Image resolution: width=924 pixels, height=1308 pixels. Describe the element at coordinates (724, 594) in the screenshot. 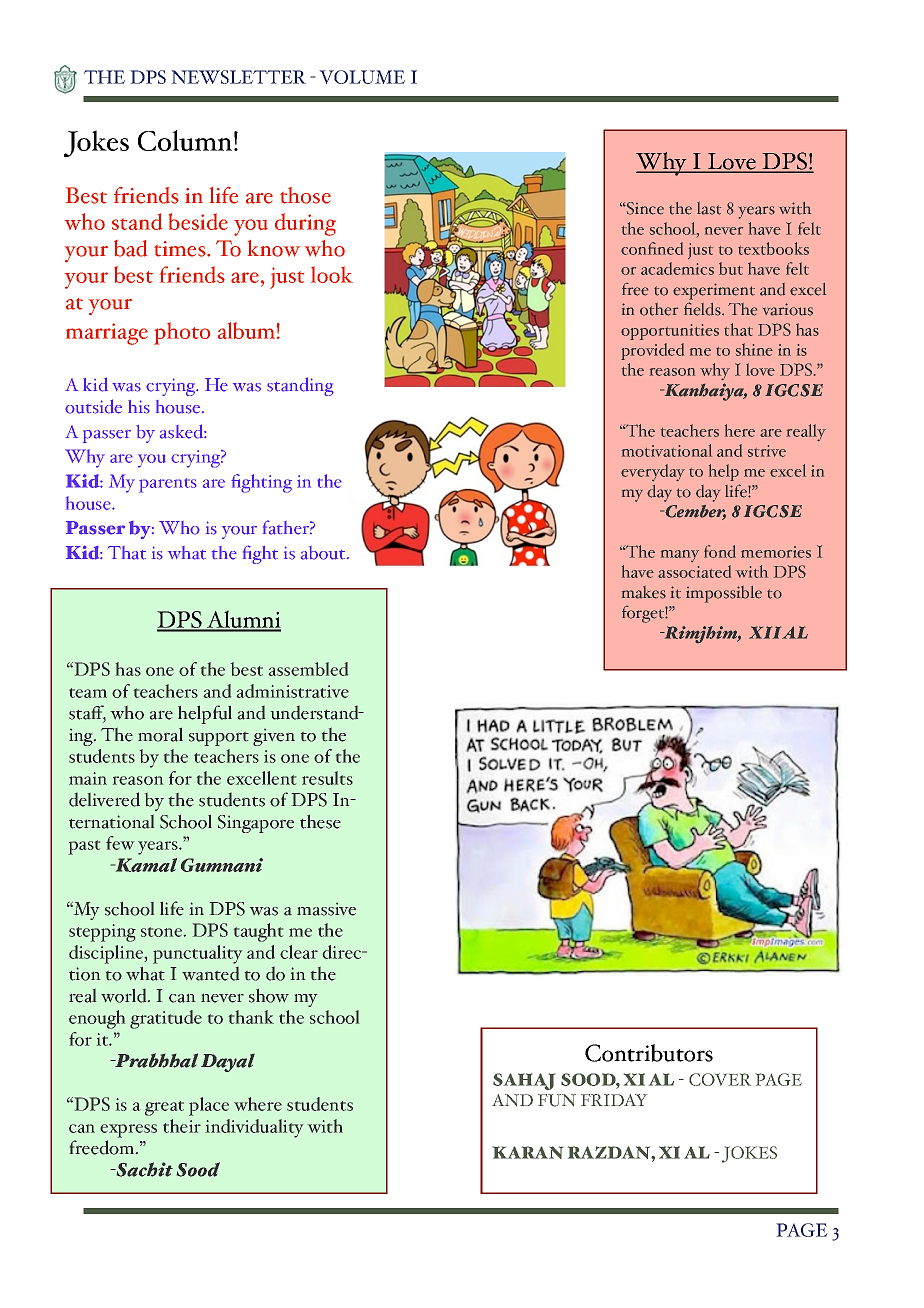

I see `impossible` at that location.
